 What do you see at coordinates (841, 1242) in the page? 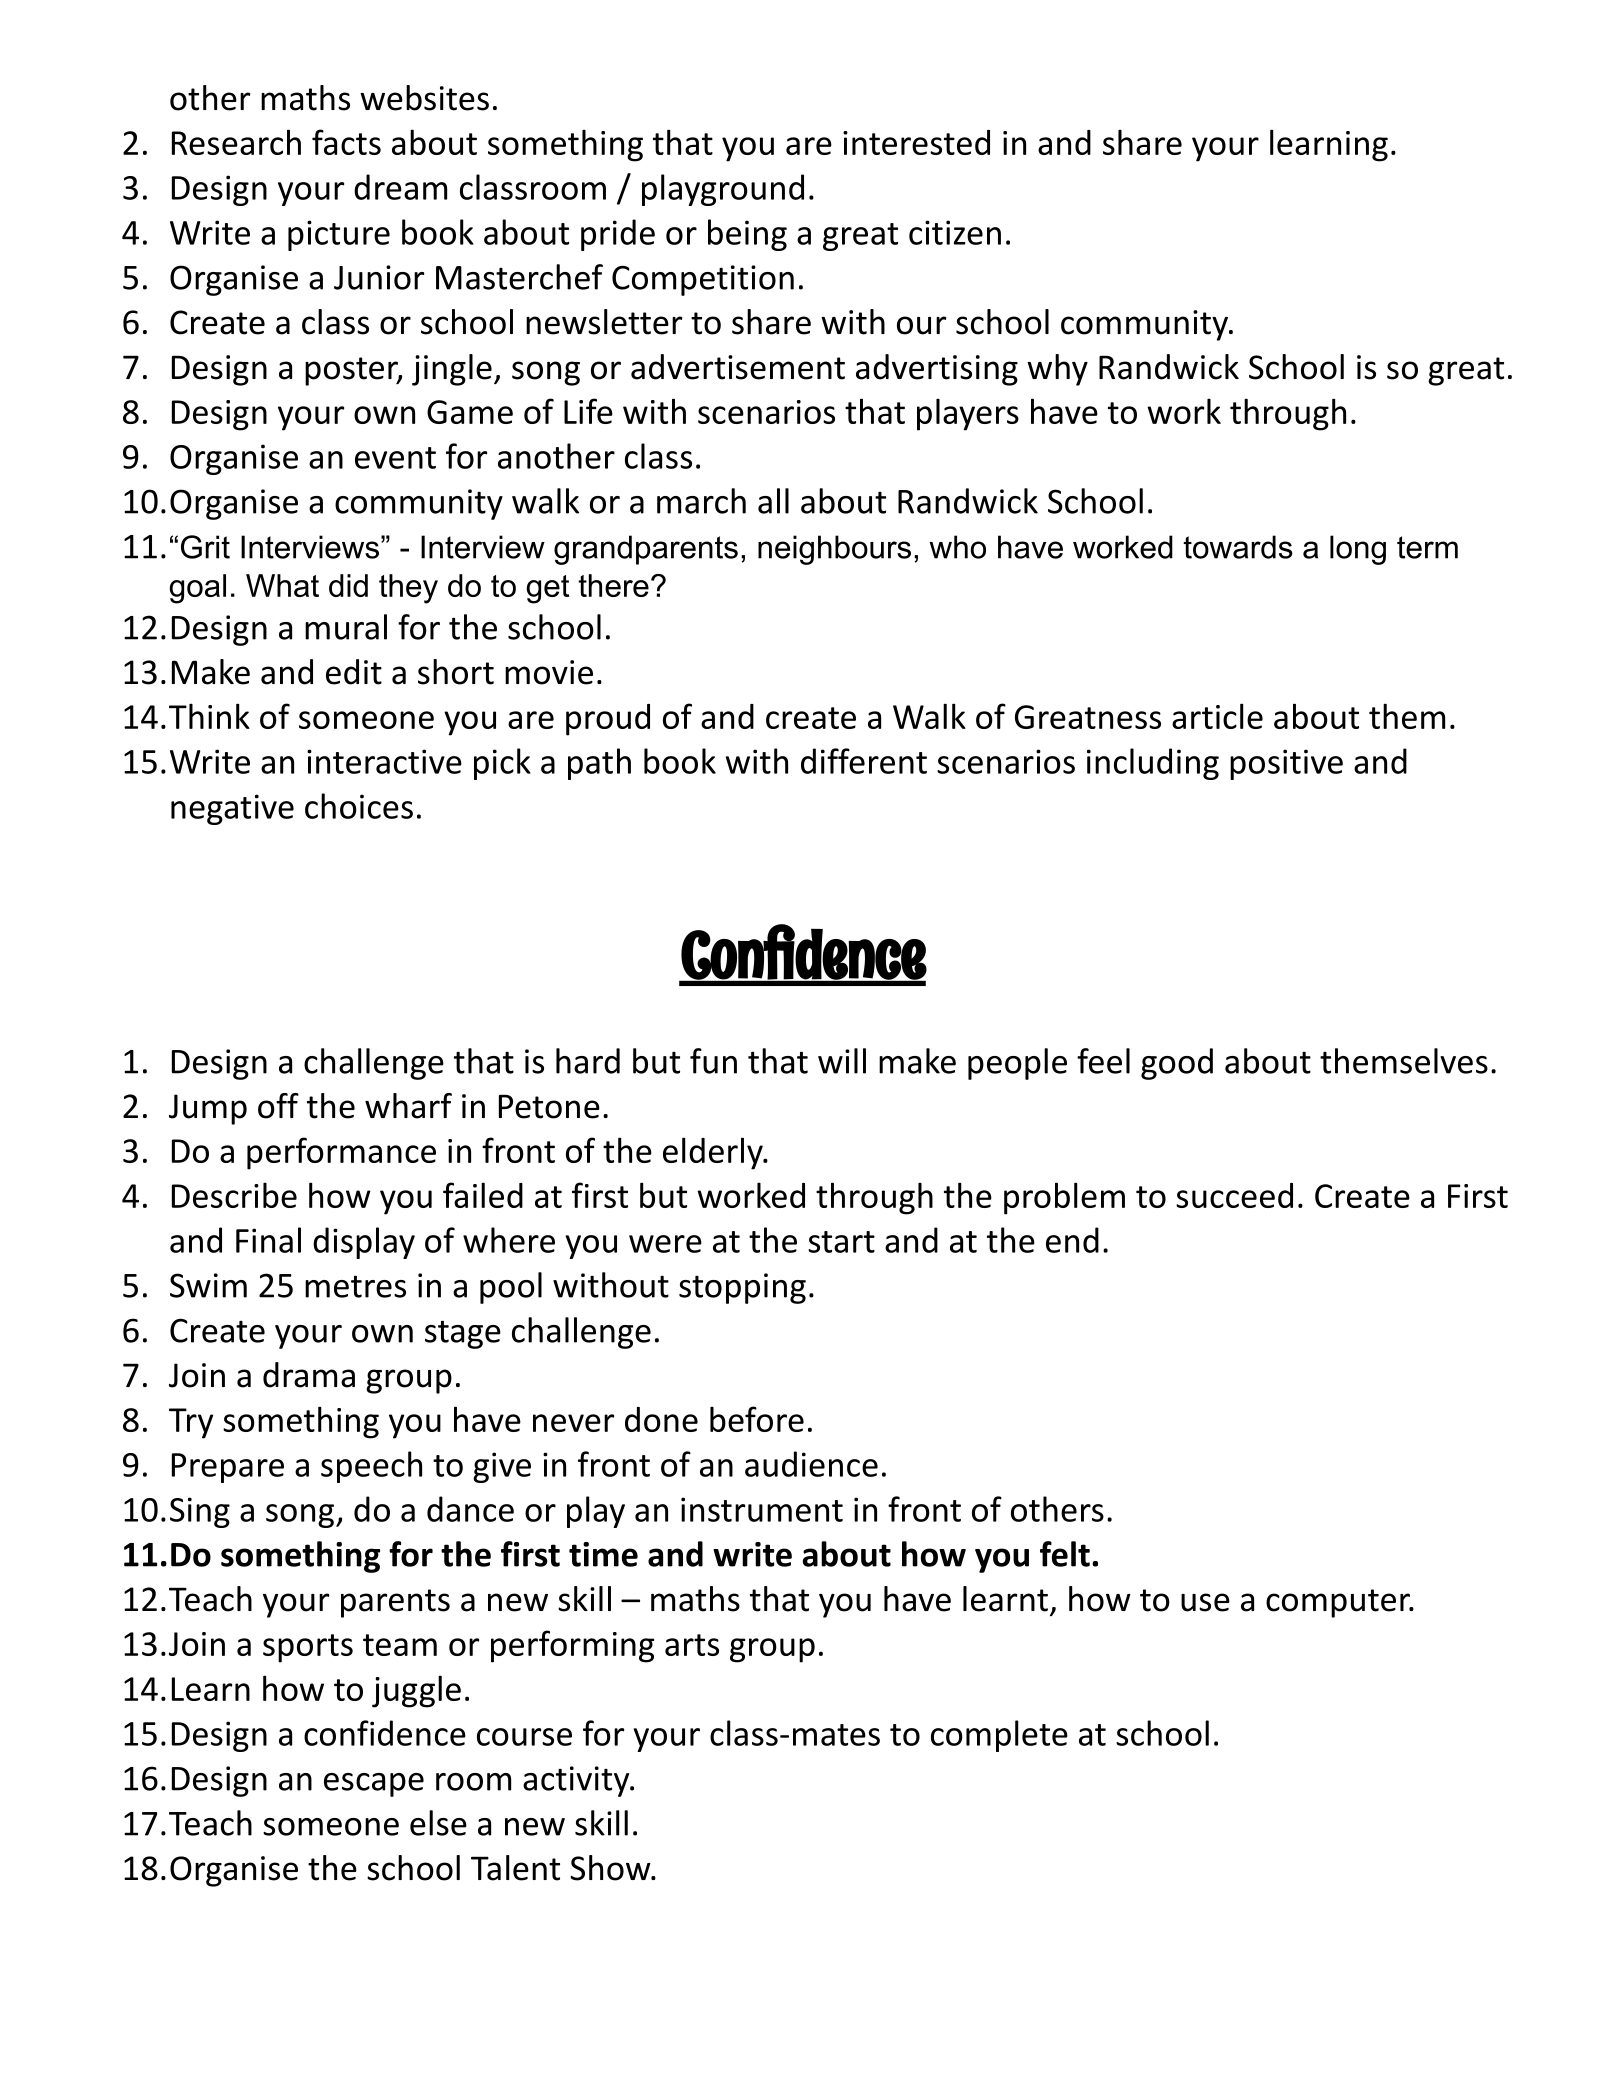
I see `start` at bounding box center [841, 1242].
